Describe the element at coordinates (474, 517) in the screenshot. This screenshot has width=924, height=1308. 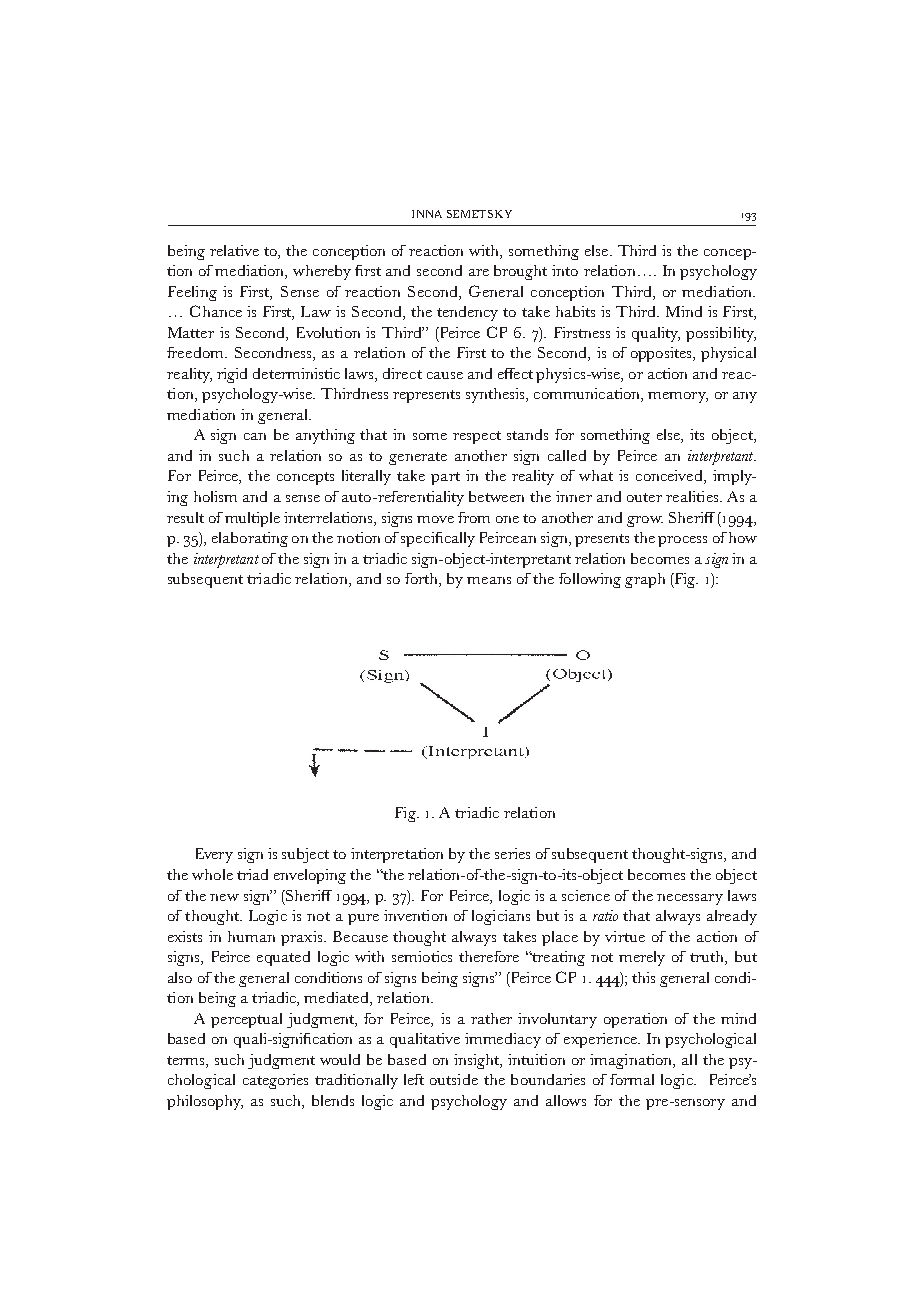
I see `from` at that location.
